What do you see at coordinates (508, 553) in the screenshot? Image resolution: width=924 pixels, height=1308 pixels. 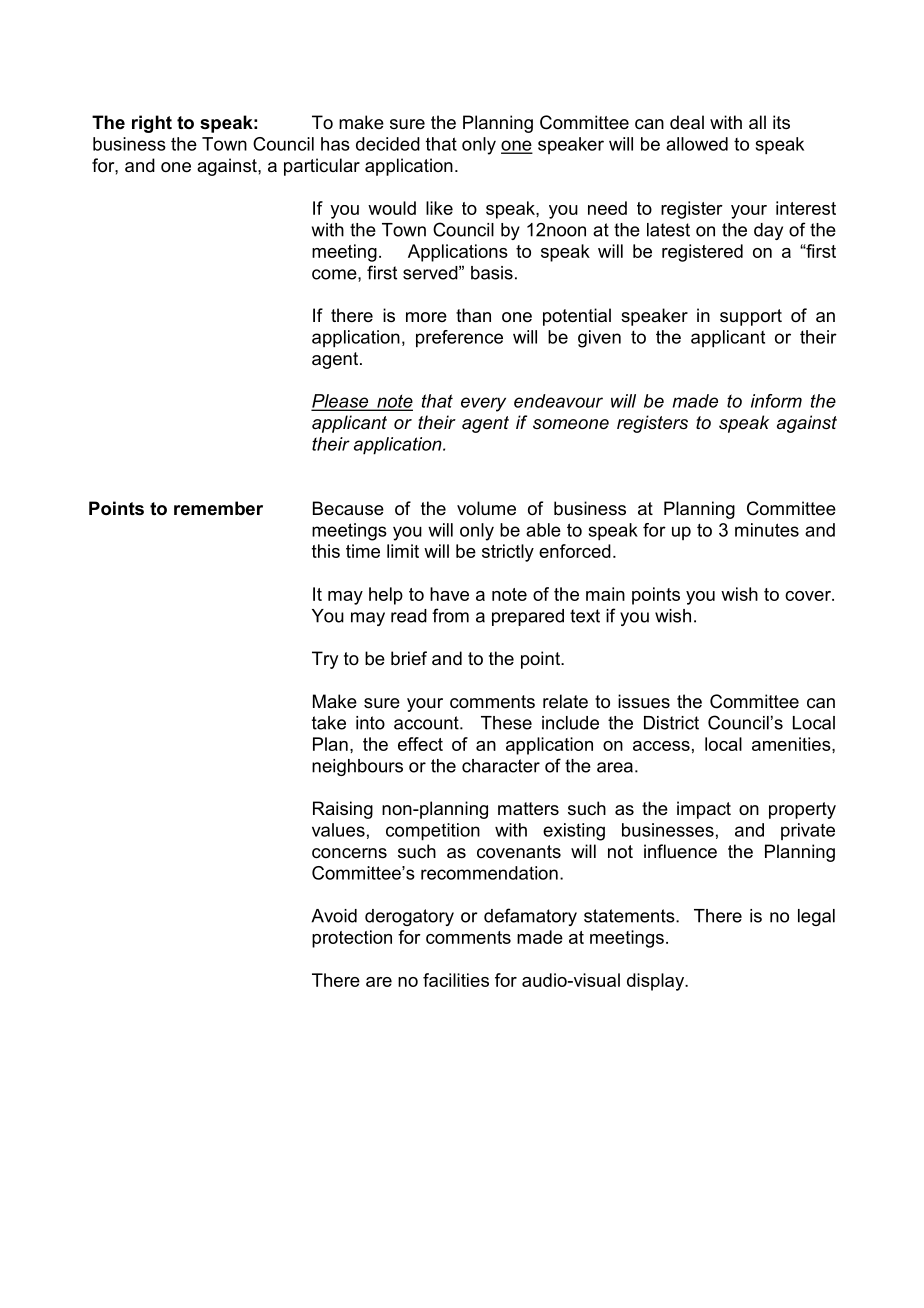 I see `strictly` at bounding box center [508, 553].
